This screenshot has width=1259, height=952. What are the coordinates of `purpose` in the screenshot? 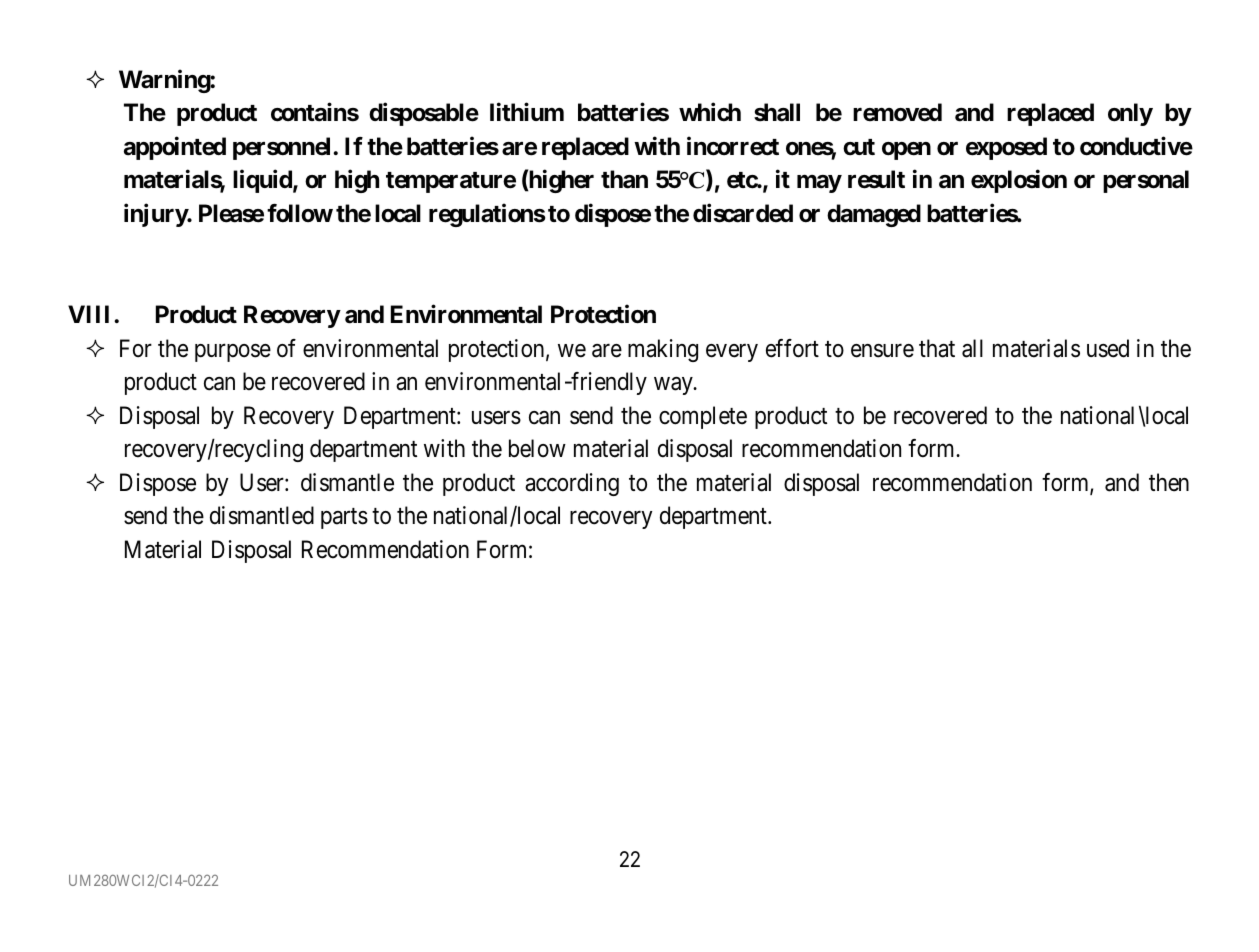 It's located at (233, 353).
